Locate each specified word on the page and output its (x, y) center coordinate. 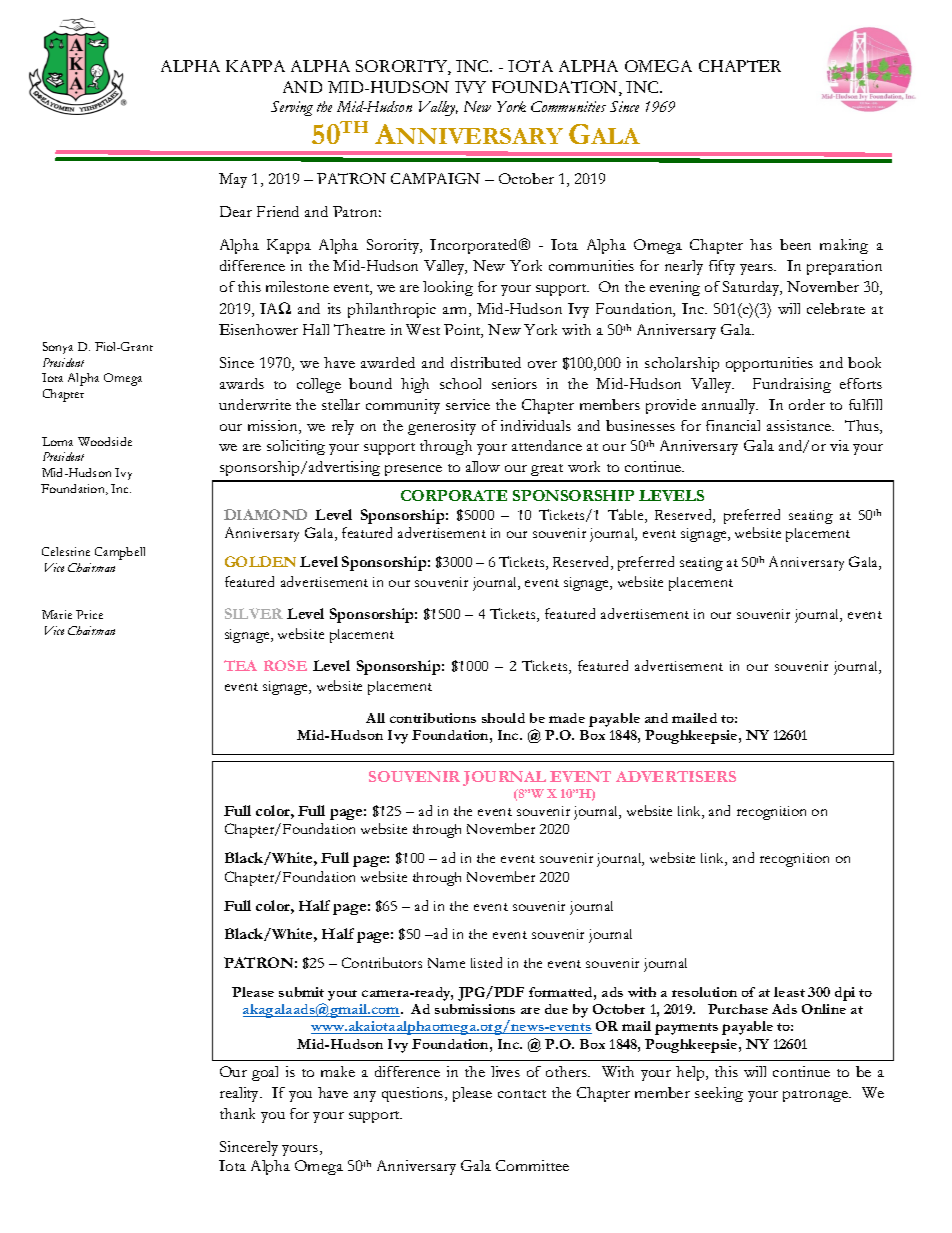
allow (483, 466)
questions (414, 1094)
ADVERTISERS (676, 776)
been (795, 244)
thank (237, 1113)
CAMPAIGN (435, 178)
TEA (240, 665)
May (233, 180)
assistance (800, 425)
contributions (433, 718)
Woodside (105, 441)
